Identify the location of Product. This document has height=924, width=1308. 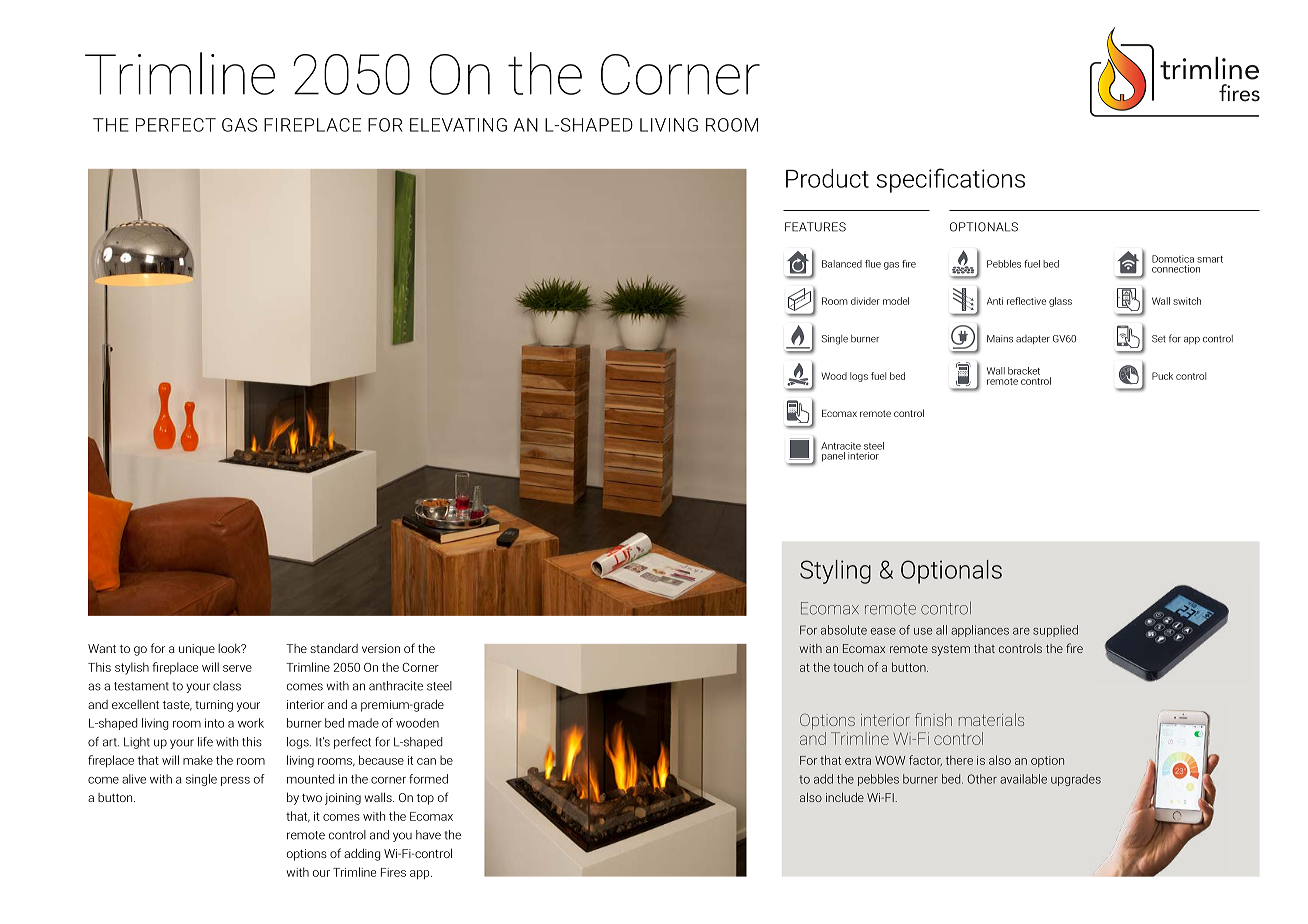
(827, 178).
